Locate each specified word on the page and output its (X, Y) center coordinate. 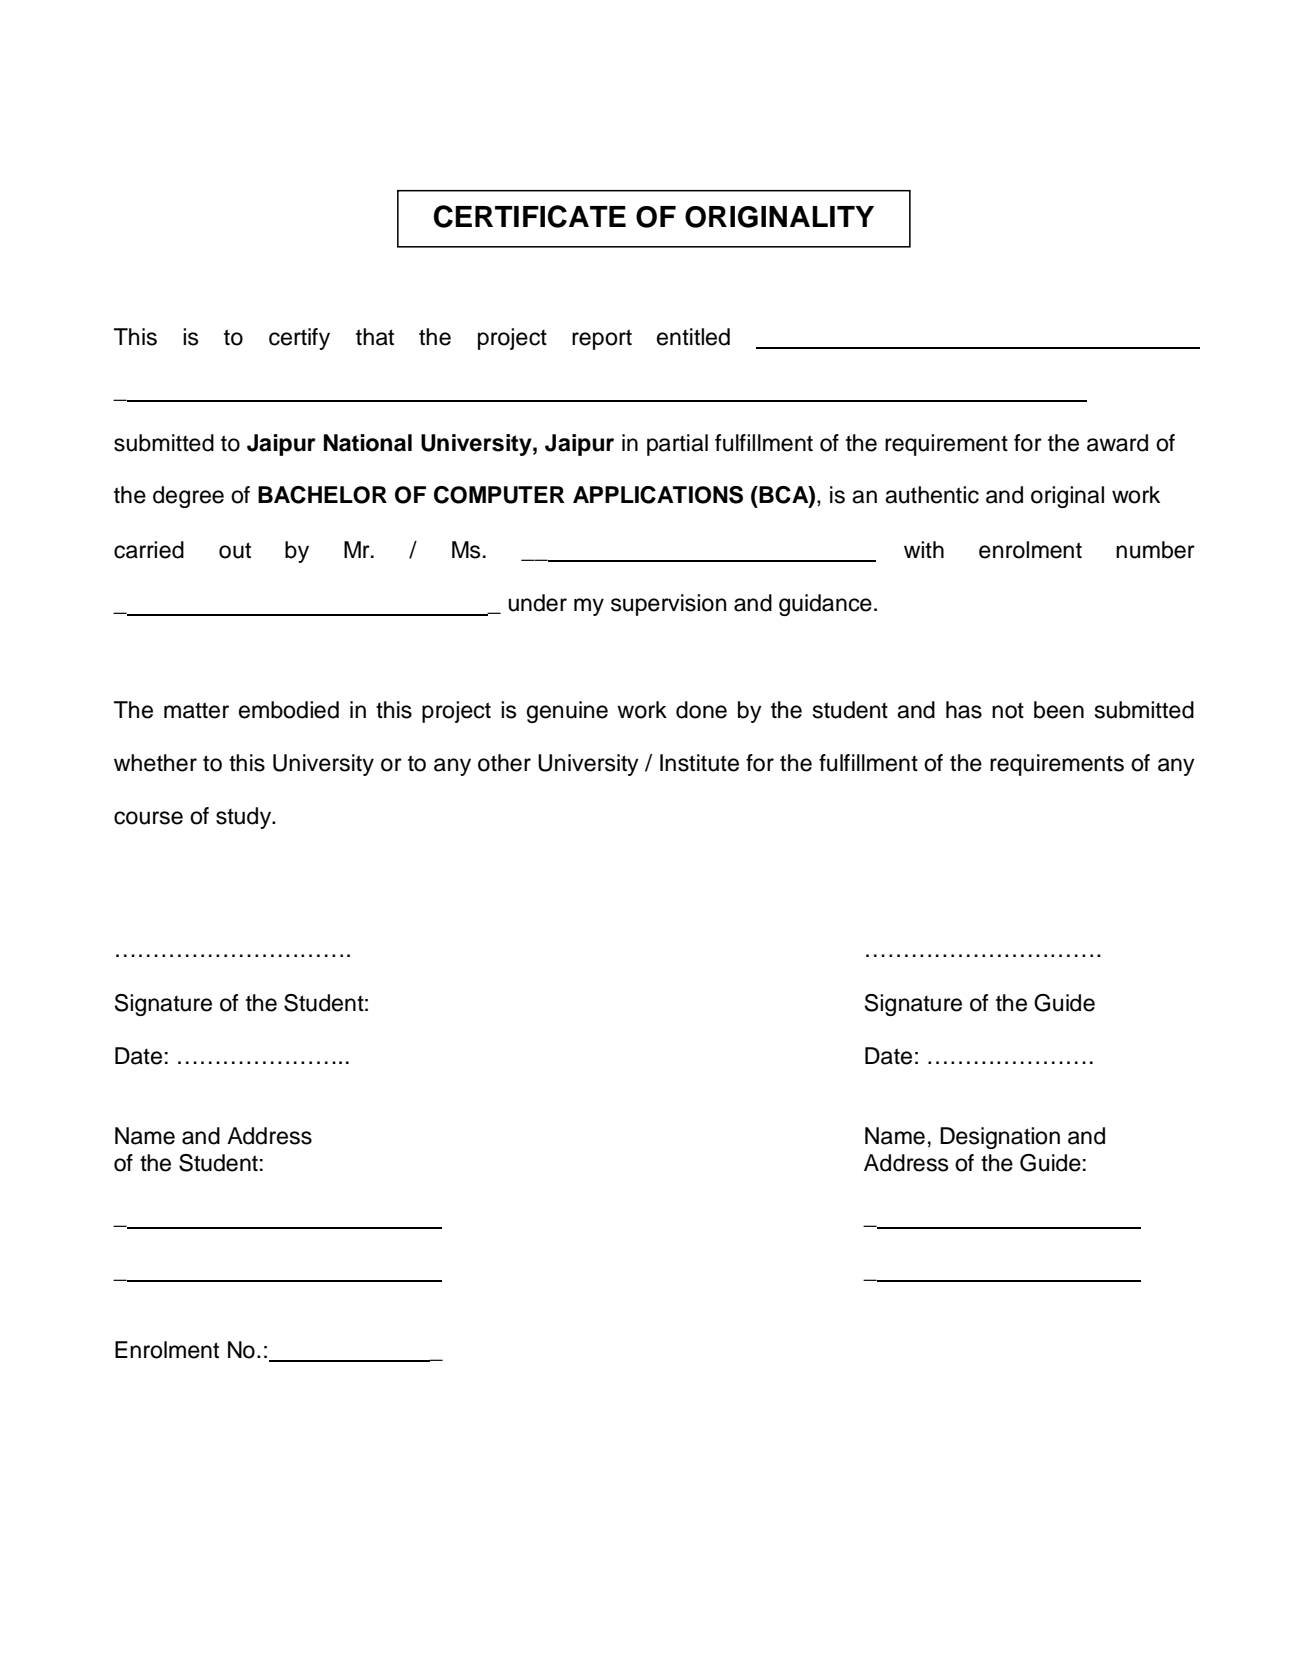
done (701, 710)
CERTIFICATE (530, 216)
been (1059, 710)
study (245, 818)
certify (299, 339)
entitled (693, 337)
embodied (289, 710)
